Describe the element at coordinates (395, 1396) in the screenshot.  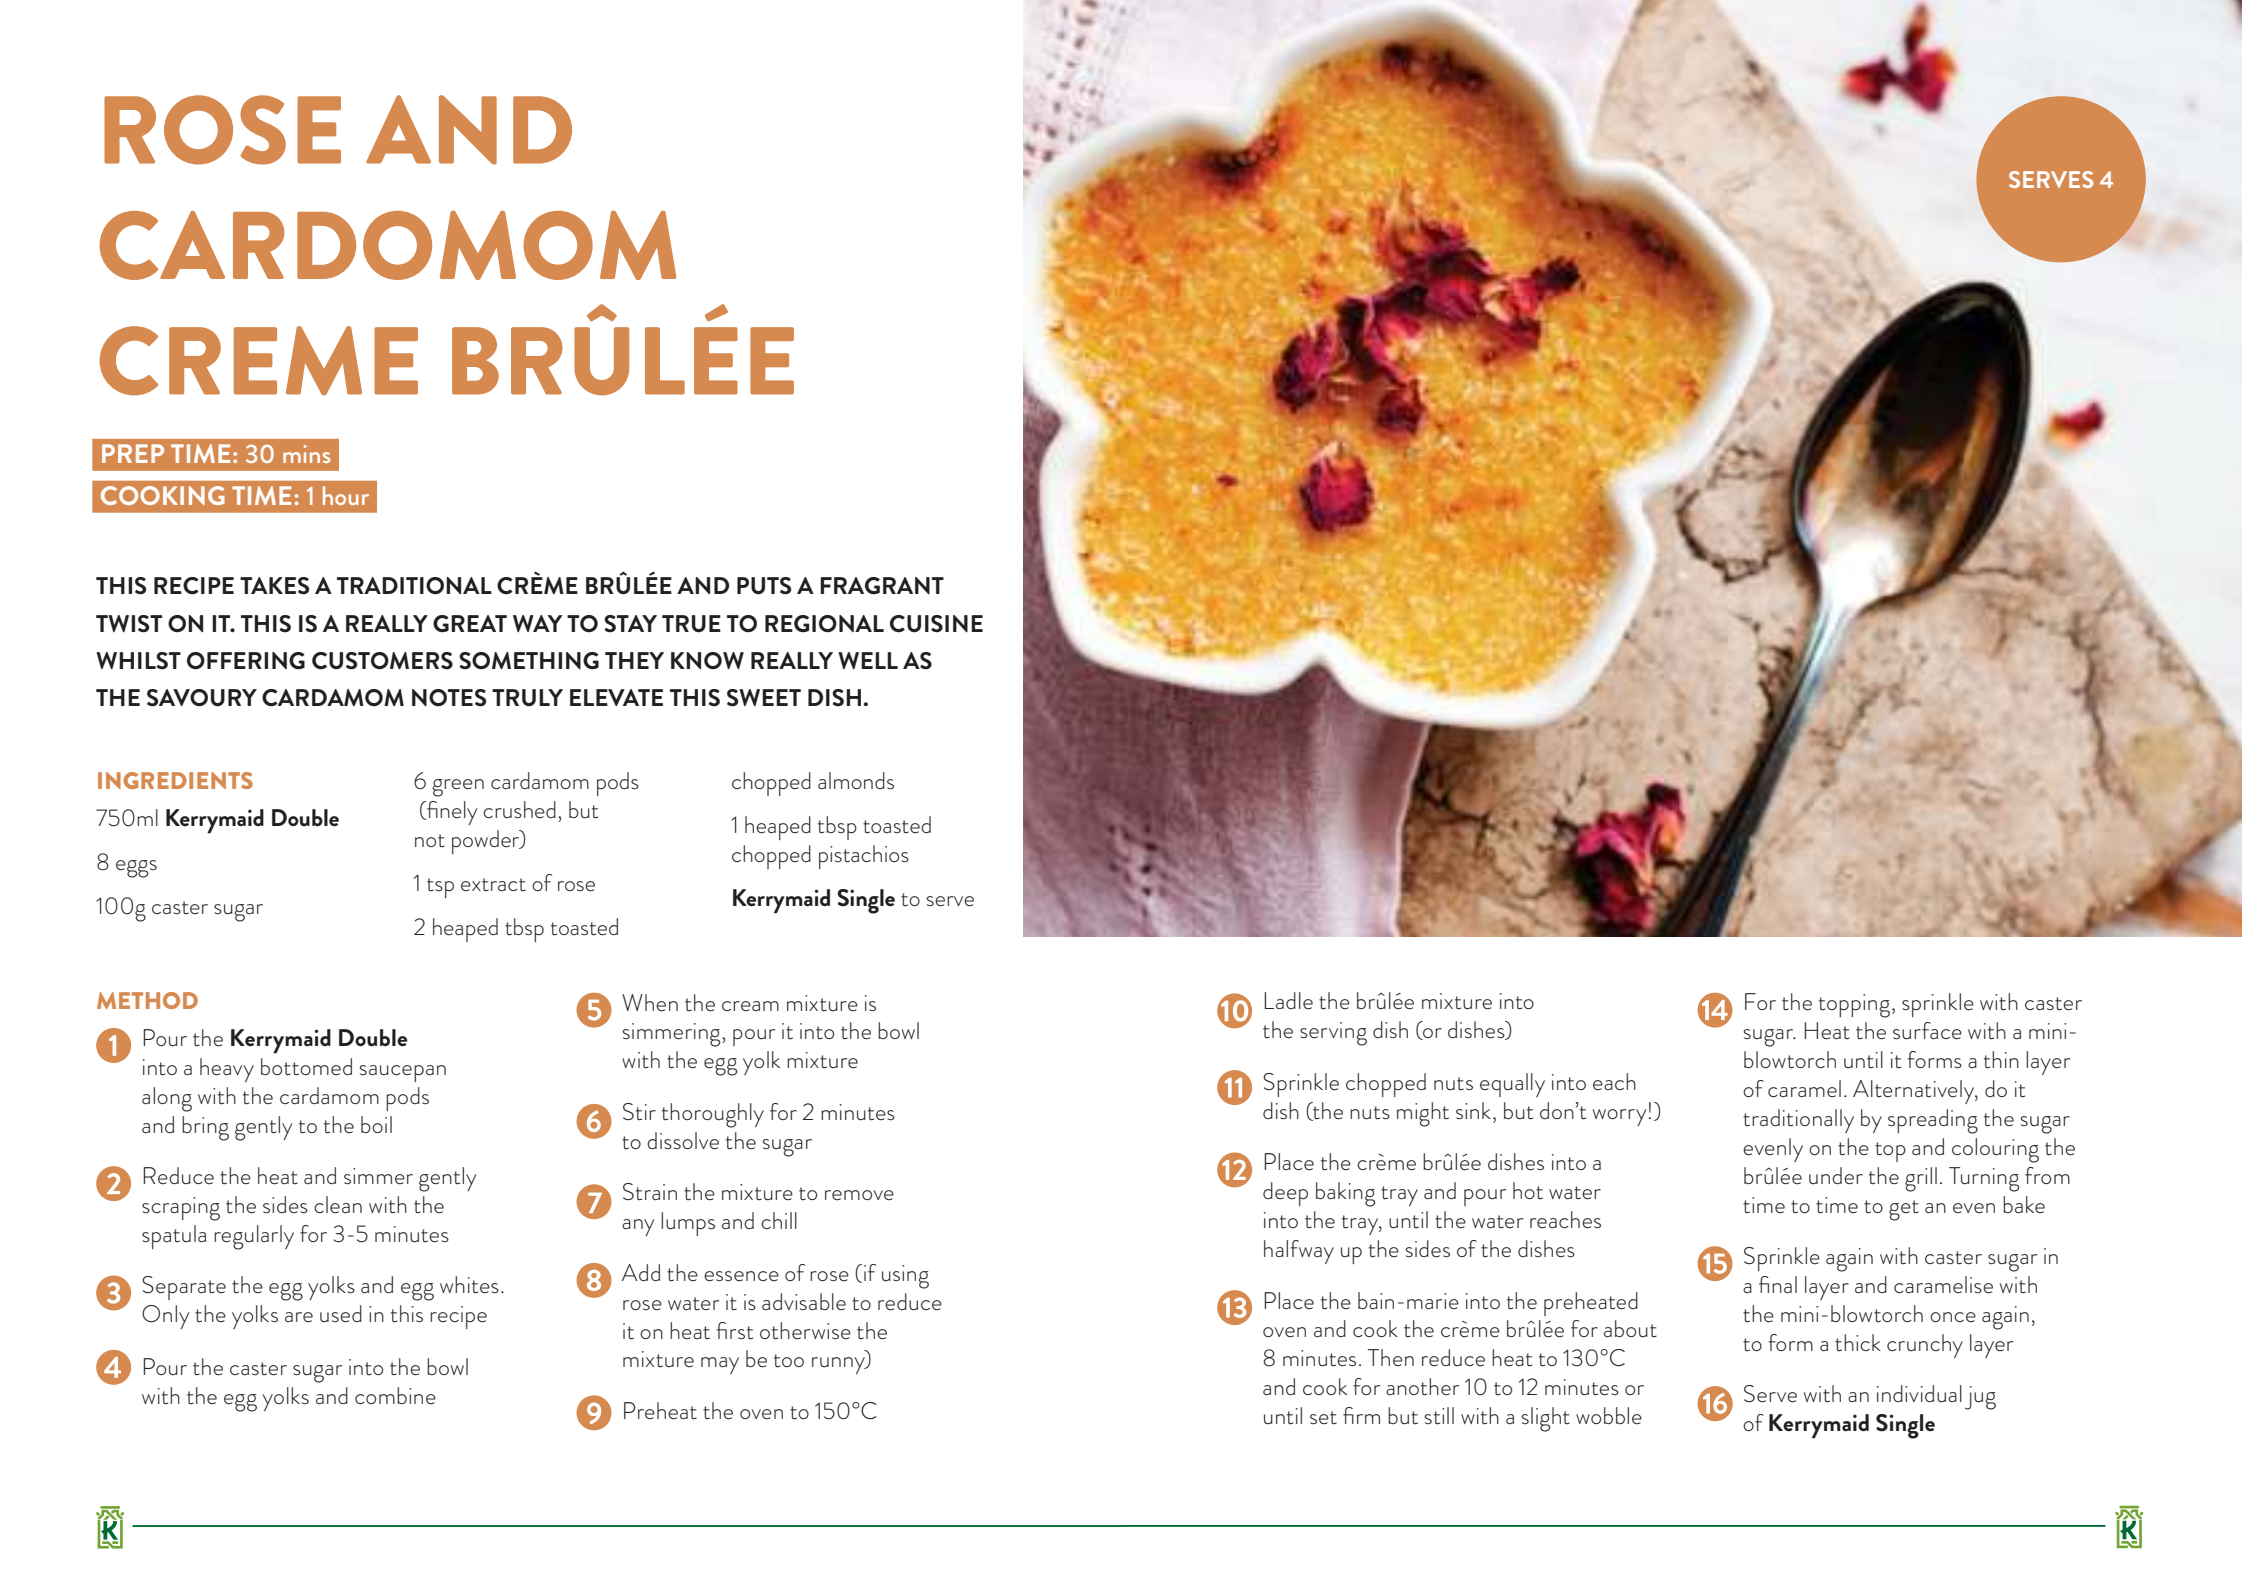
I see `combine` at that location.
